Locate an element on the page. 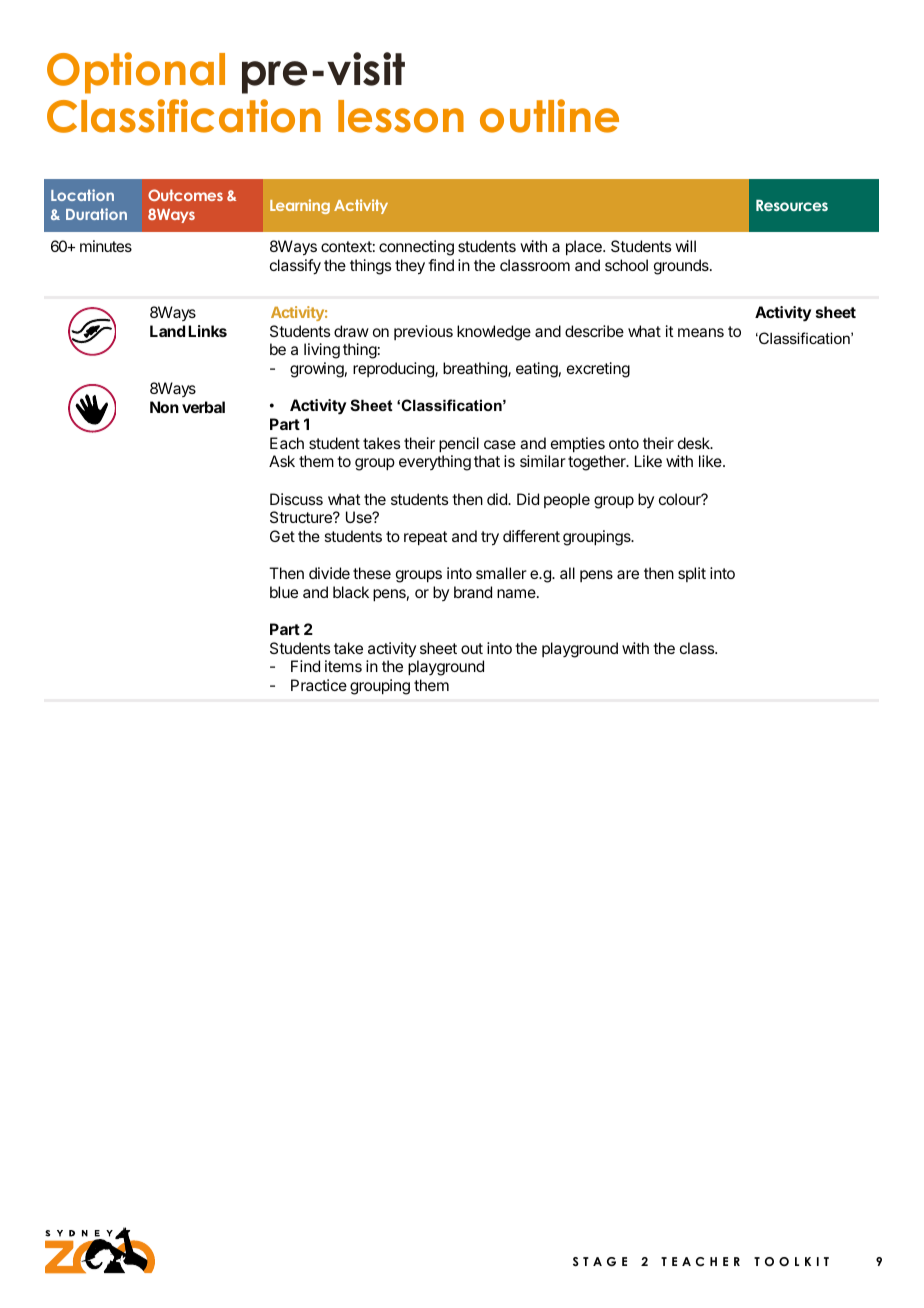 The height and width of the page is (1308, 924). repeat is located at coordinates (425, 538).
